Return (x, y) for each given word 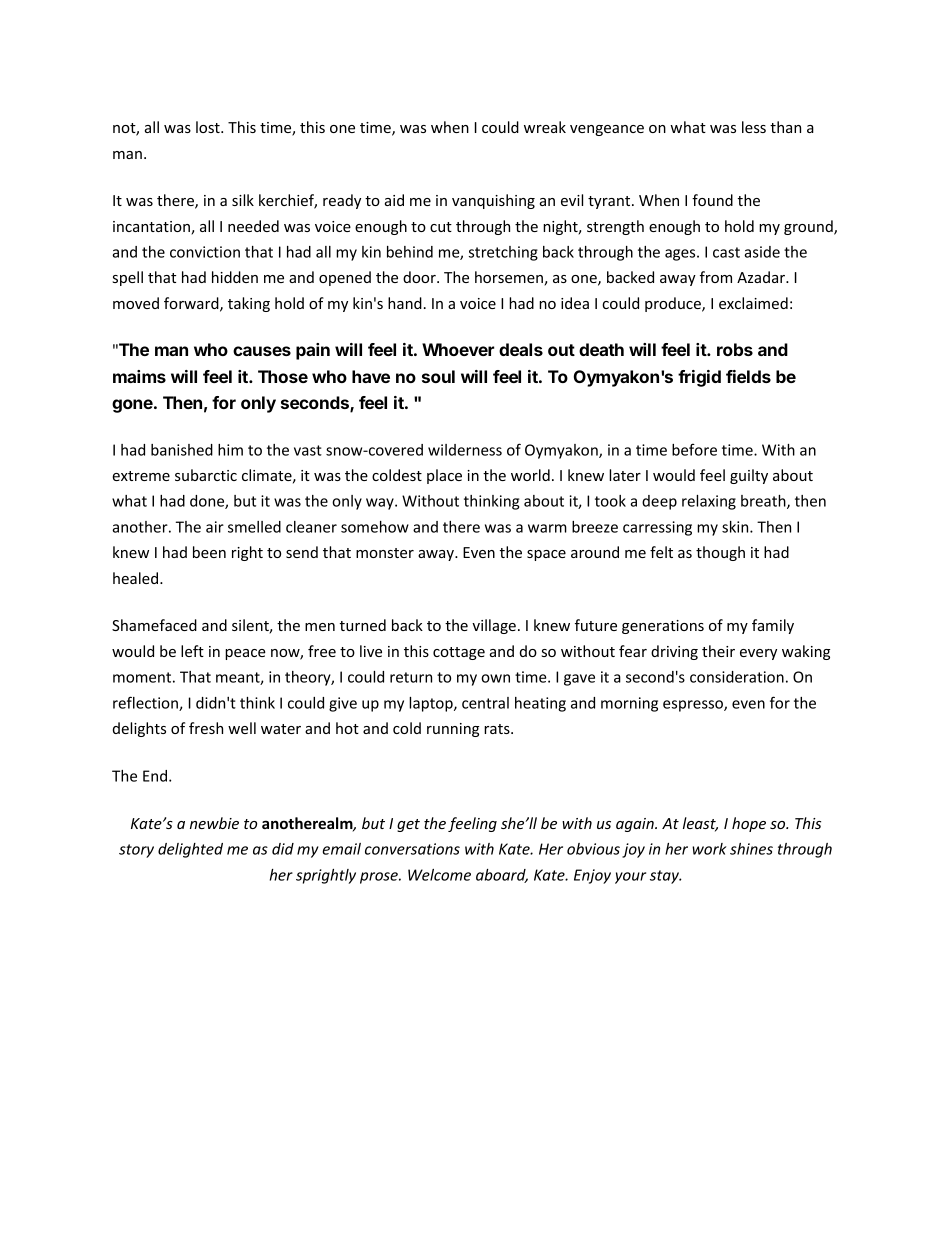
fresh (206, 728)
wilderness (465, 450)
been (209, 552)
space (546, 555)
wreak (545, 127)
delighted (190, 850)
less (754, 127)
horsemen (510, 278)
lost (209, 127)
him (230, 450)
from (716, 277)
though (720, 553)
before (694, 449)
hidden (235, 277)
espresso (694, 706)
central (485, 703)
